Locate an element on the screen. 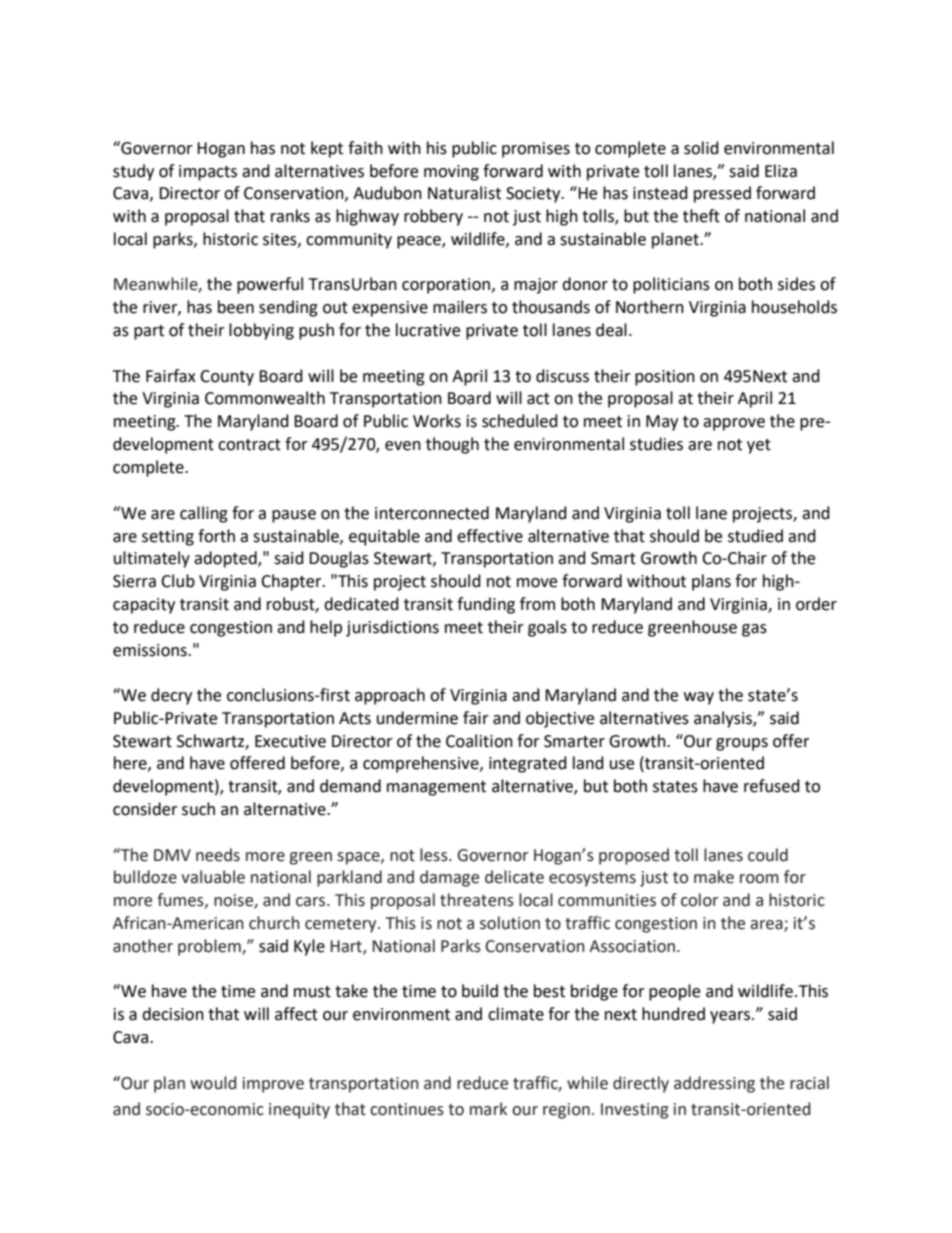 The image size is (952, 1233). would is located at coordinates (213, 1083).
